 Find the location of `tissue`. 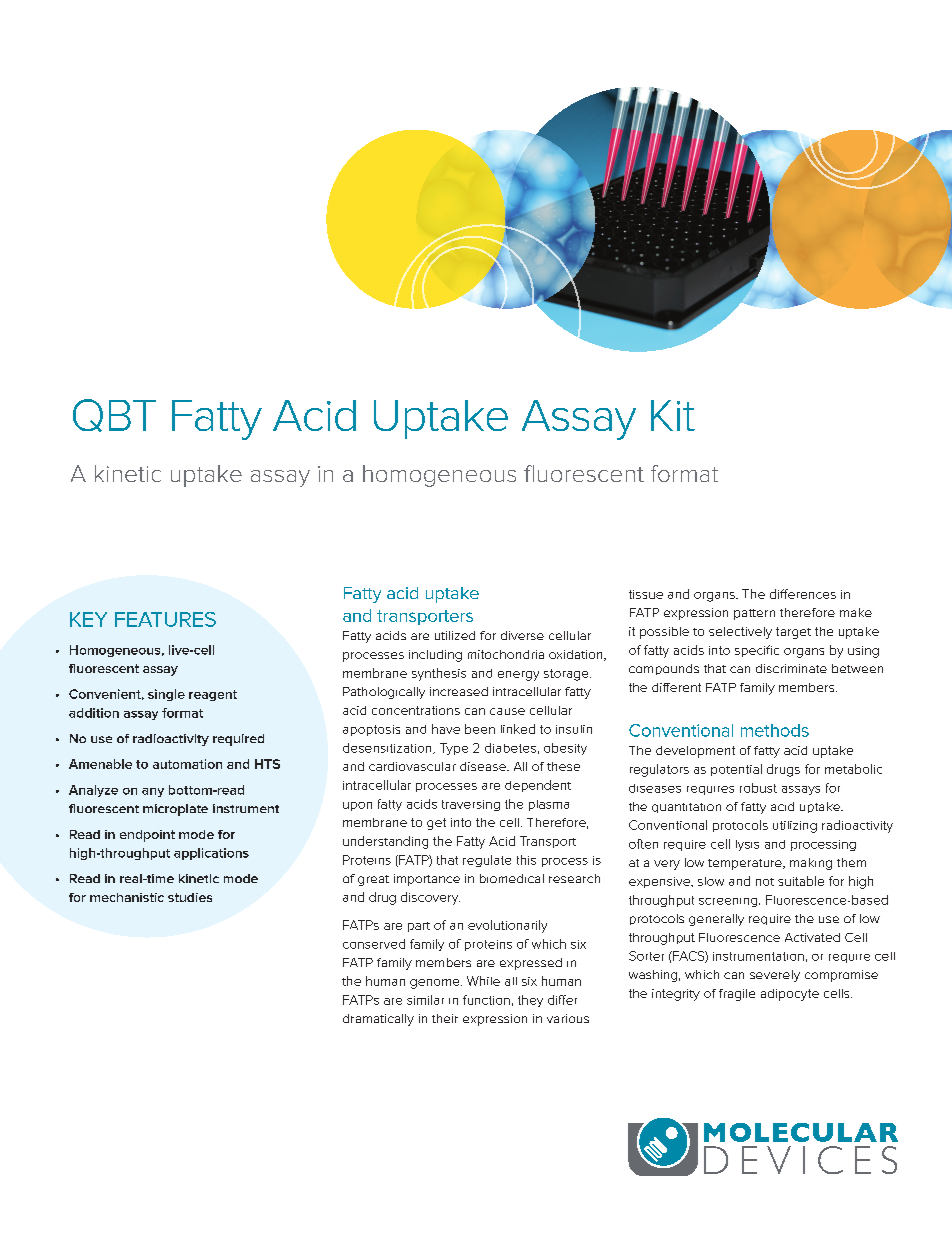

tissue is located at coordinates (646, 594).
